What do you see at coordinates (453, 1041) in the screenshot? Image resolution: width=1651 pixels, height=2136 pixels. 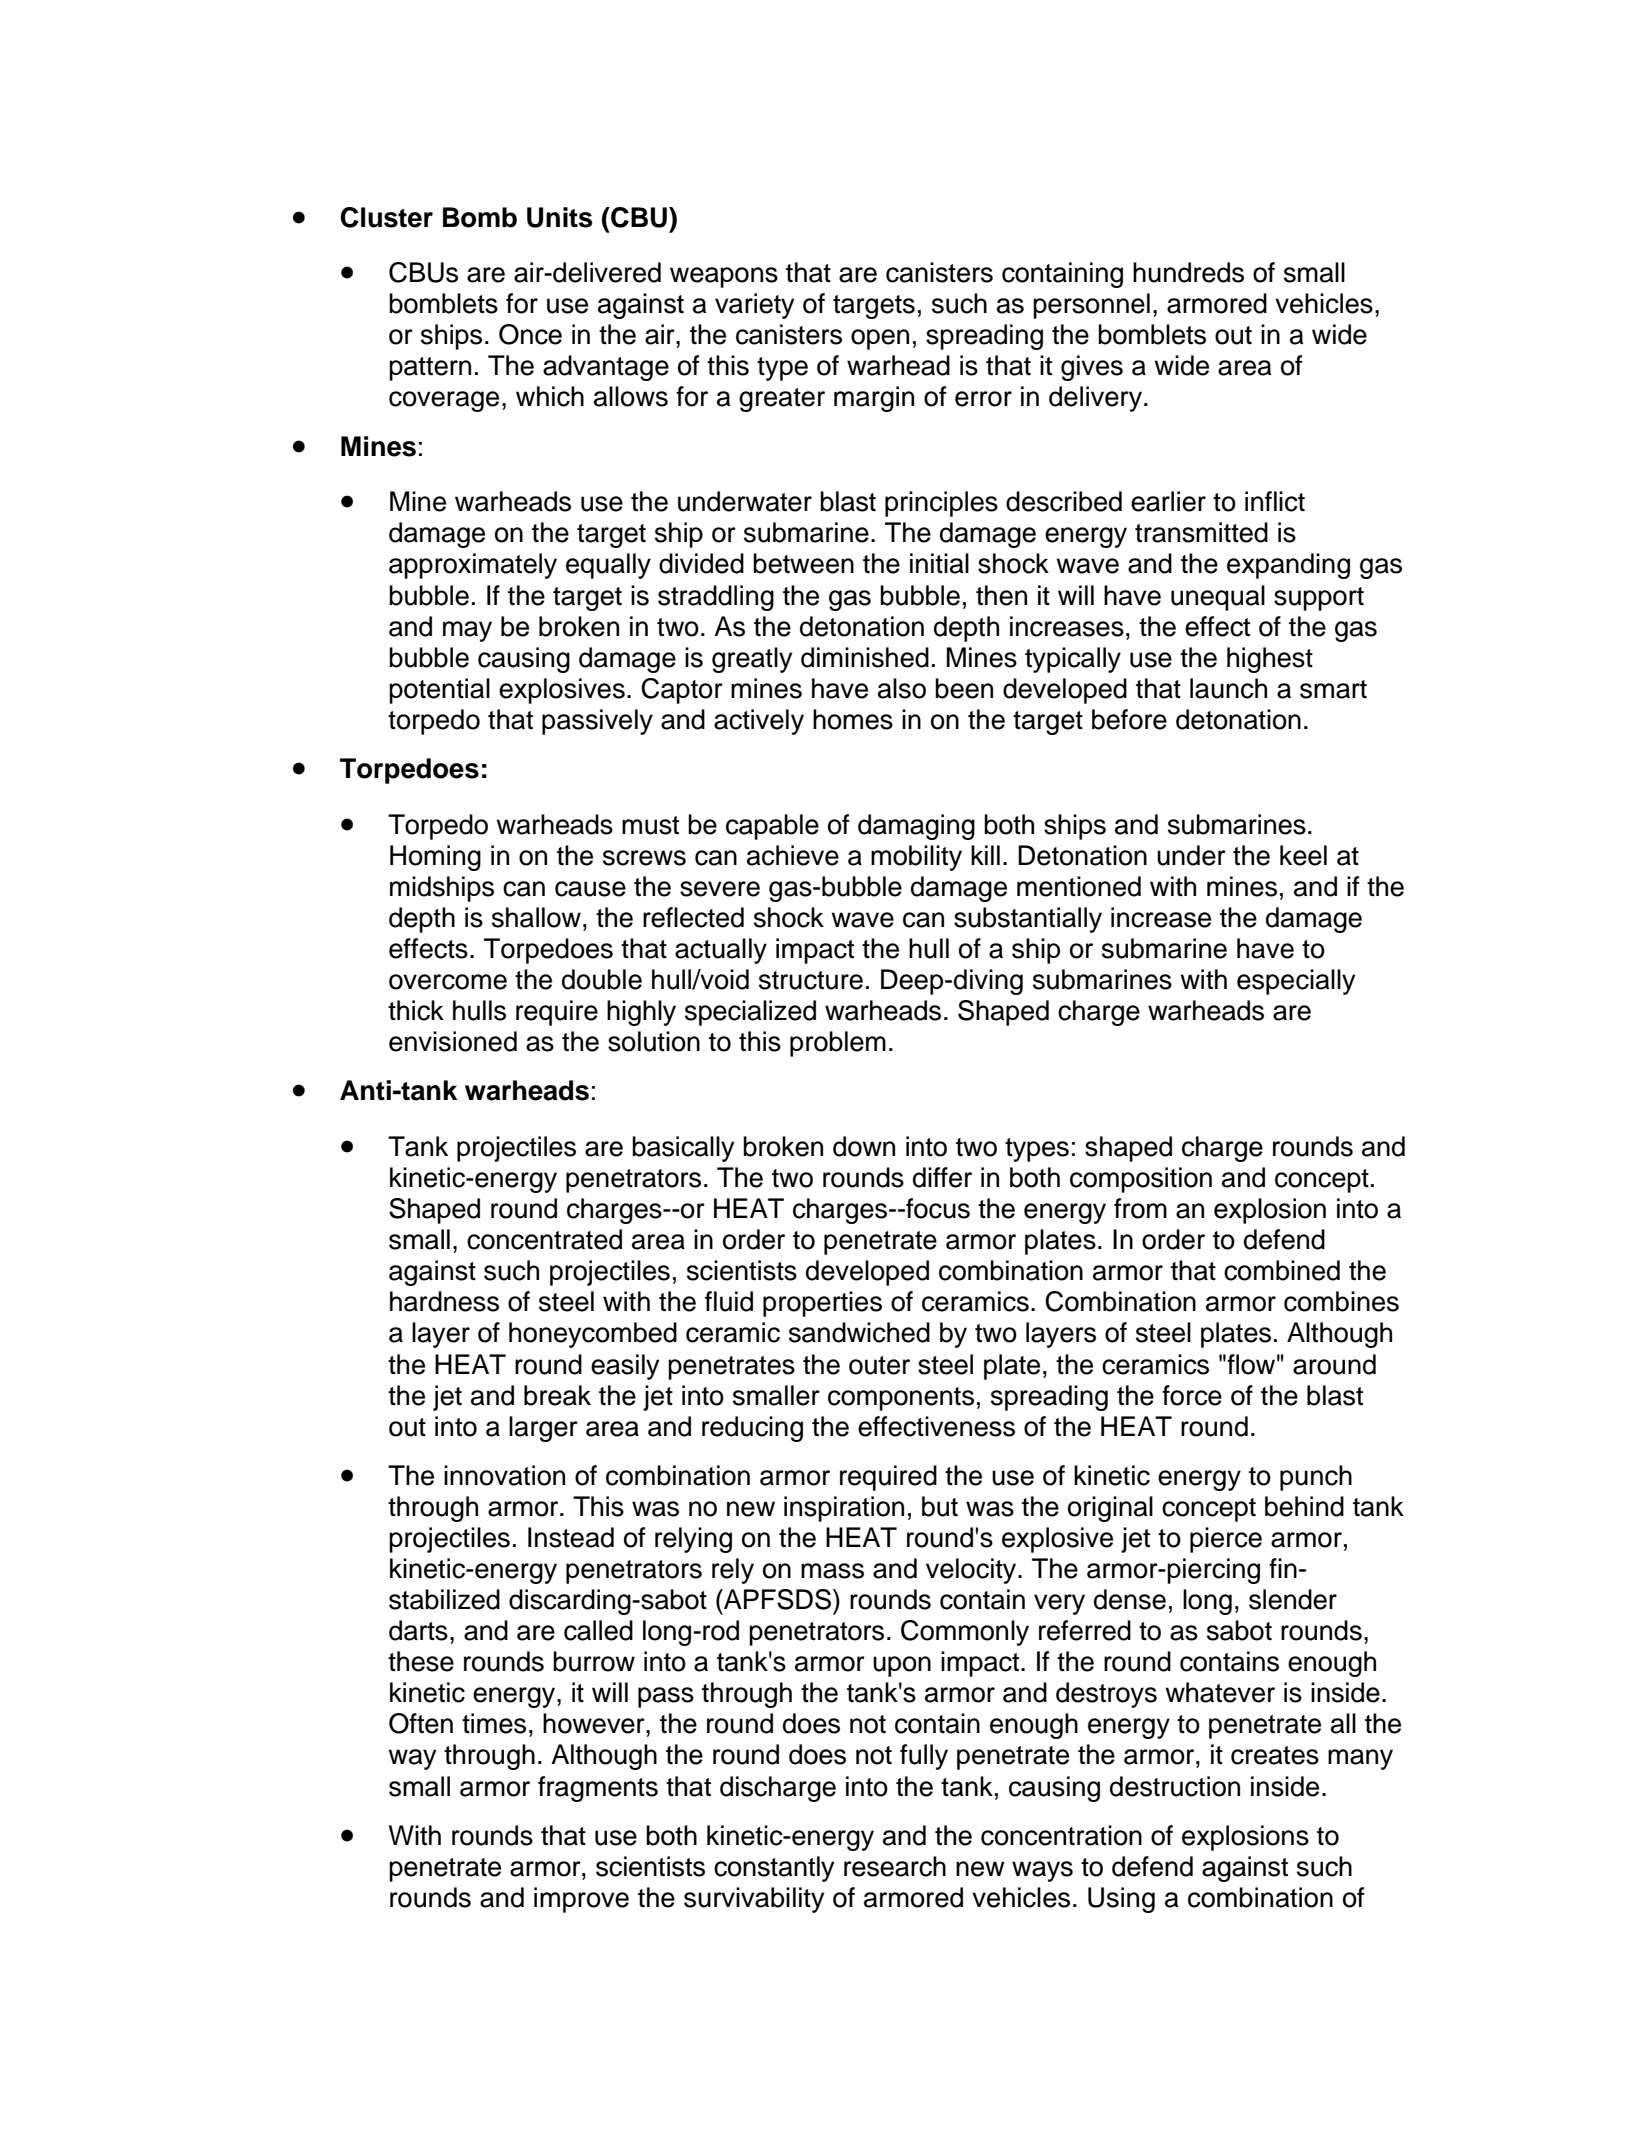 I see `envisioned` at bounding box center [453, 1041].
